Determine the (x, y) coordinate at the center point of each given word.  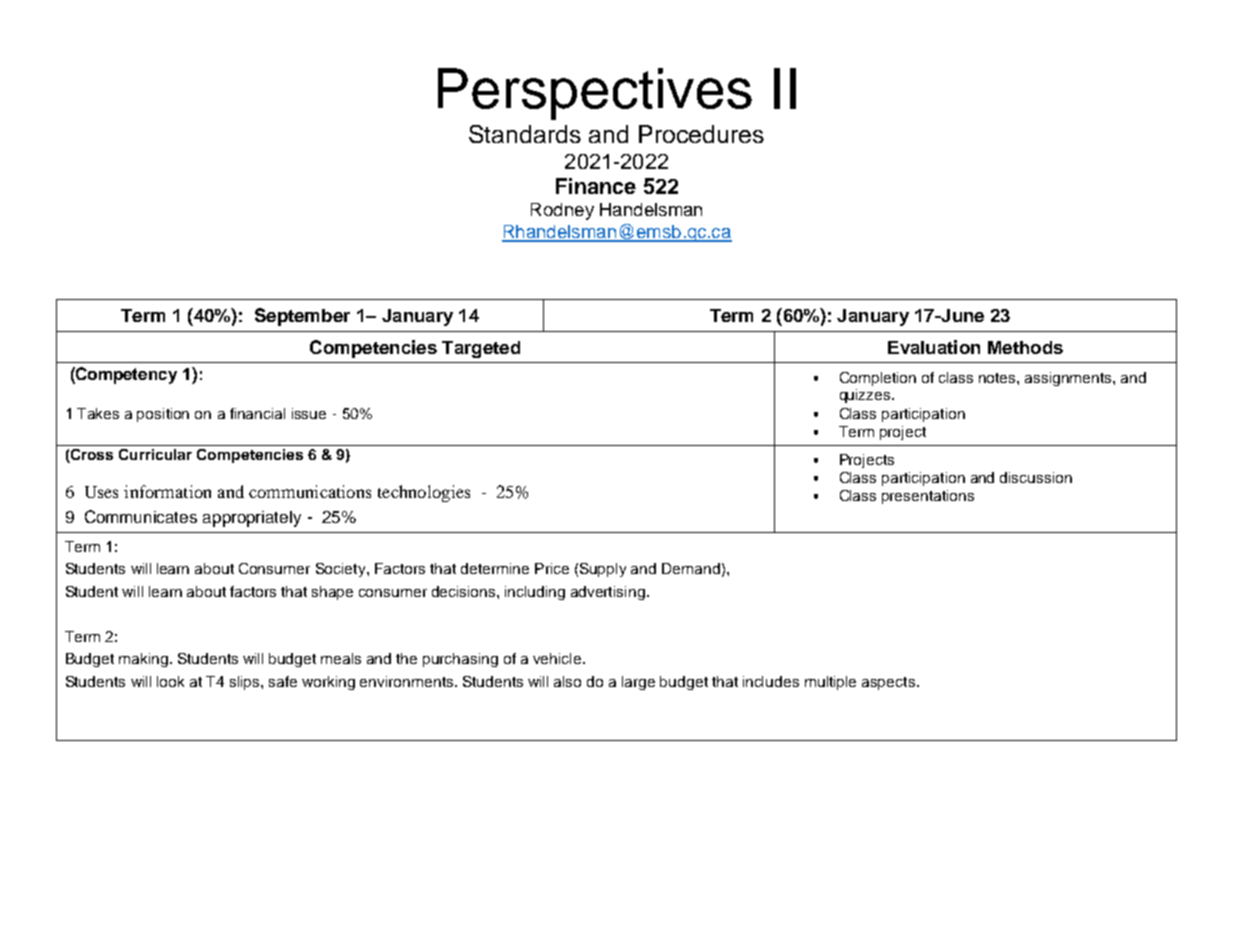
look (170, 681)
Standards (525, 134)
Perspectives (595, 94)
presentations (928, 497)
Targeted (481, 349)
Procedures (701, 134)
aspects (888, 683)
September (302, 317)
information (167, 491)
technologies (424, 493)
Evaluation (934, 347)
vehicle (558, 658)
